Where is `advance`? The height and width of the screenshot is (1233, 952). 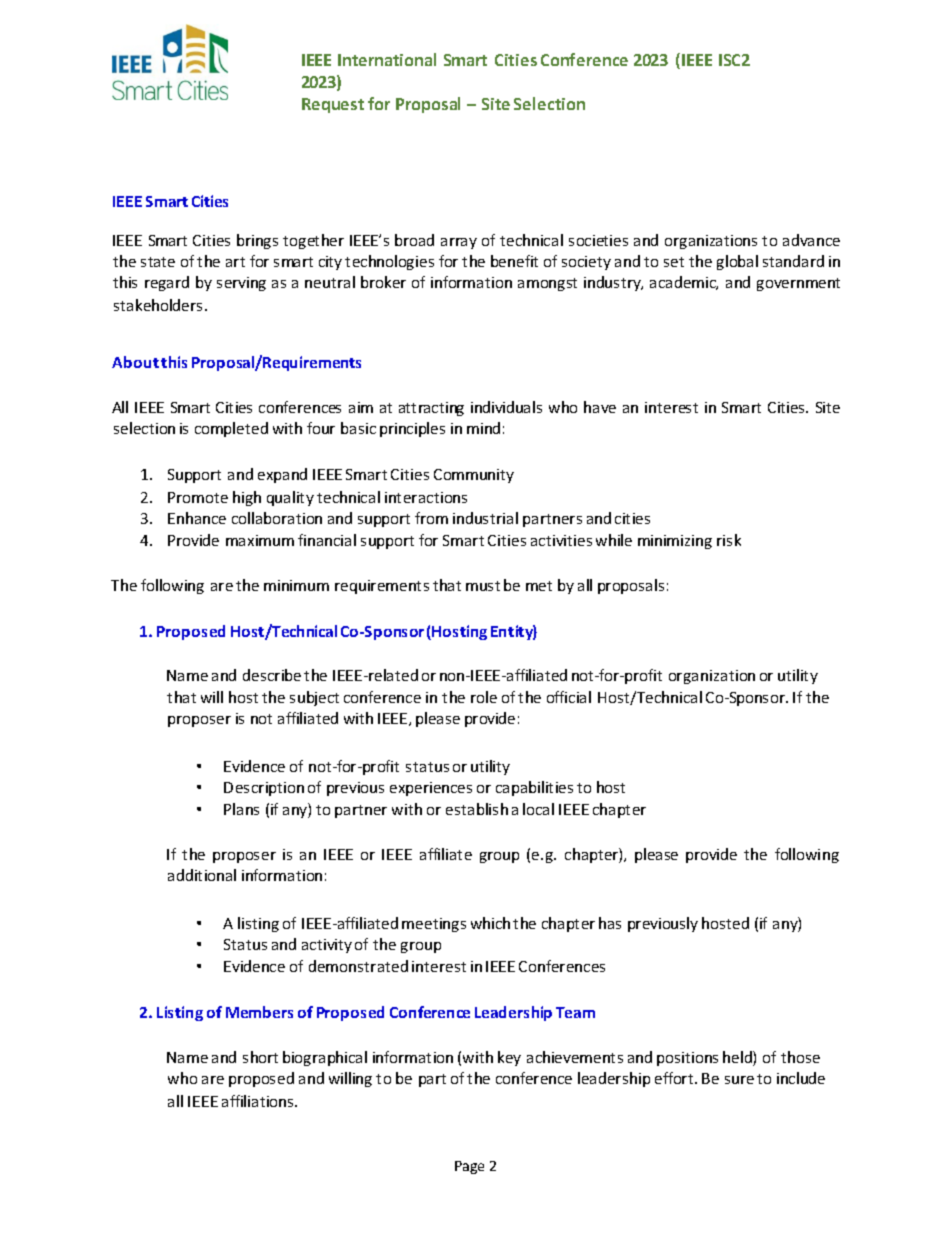 advance is located at coordinates (811, 240).
